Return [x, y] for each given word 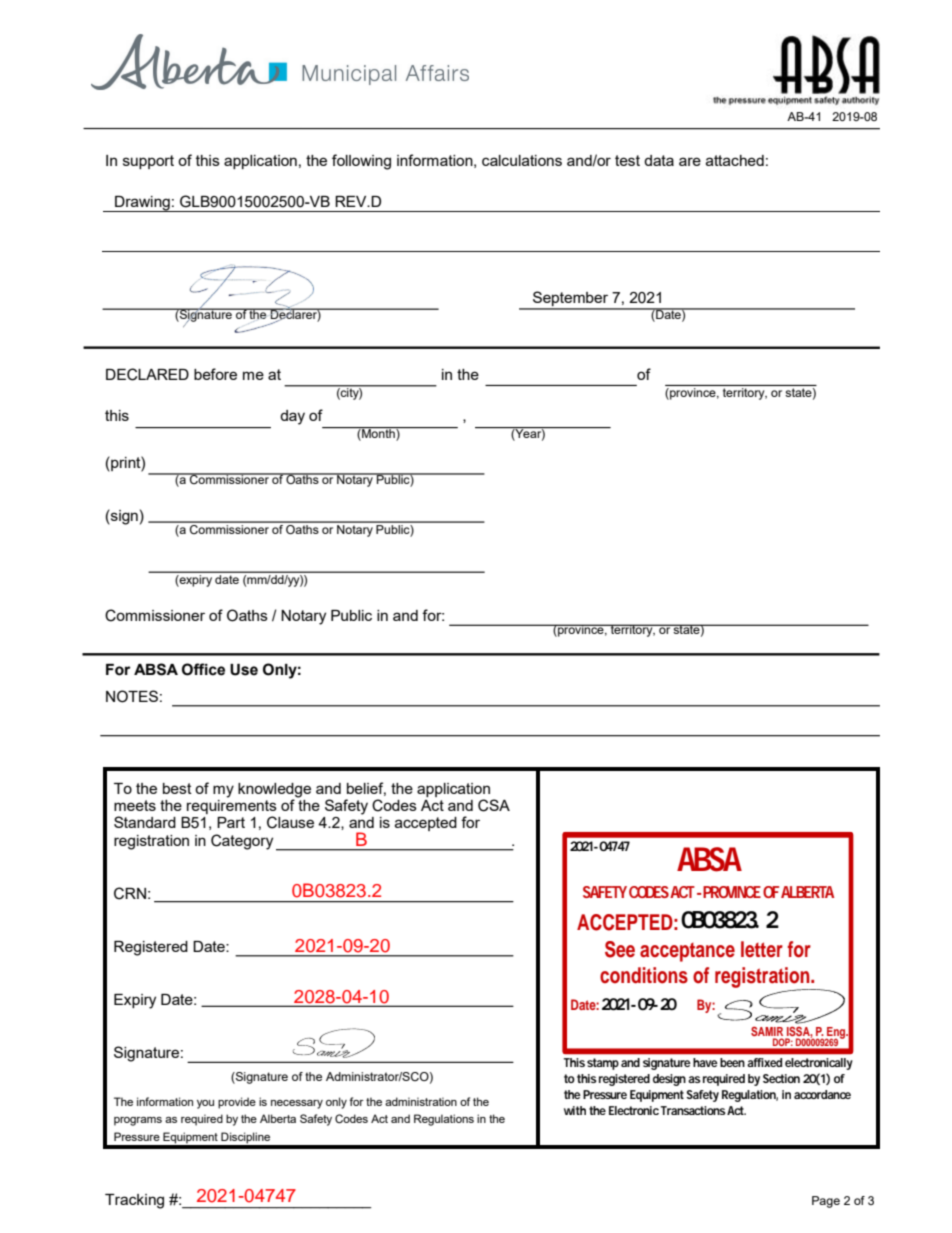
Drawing [142, 204]
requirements [232, 808]
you [205, 1104]
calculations [522, 160]
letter [762, 949]
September [571, 300]
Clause [290, 822]
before [215, 374]
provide [237, 1103]
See [620, 949]
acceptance [687, 952]
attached [735, 160]
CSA [494, 805]
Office [203, 669]
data [659, 160]
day [292, 417]
